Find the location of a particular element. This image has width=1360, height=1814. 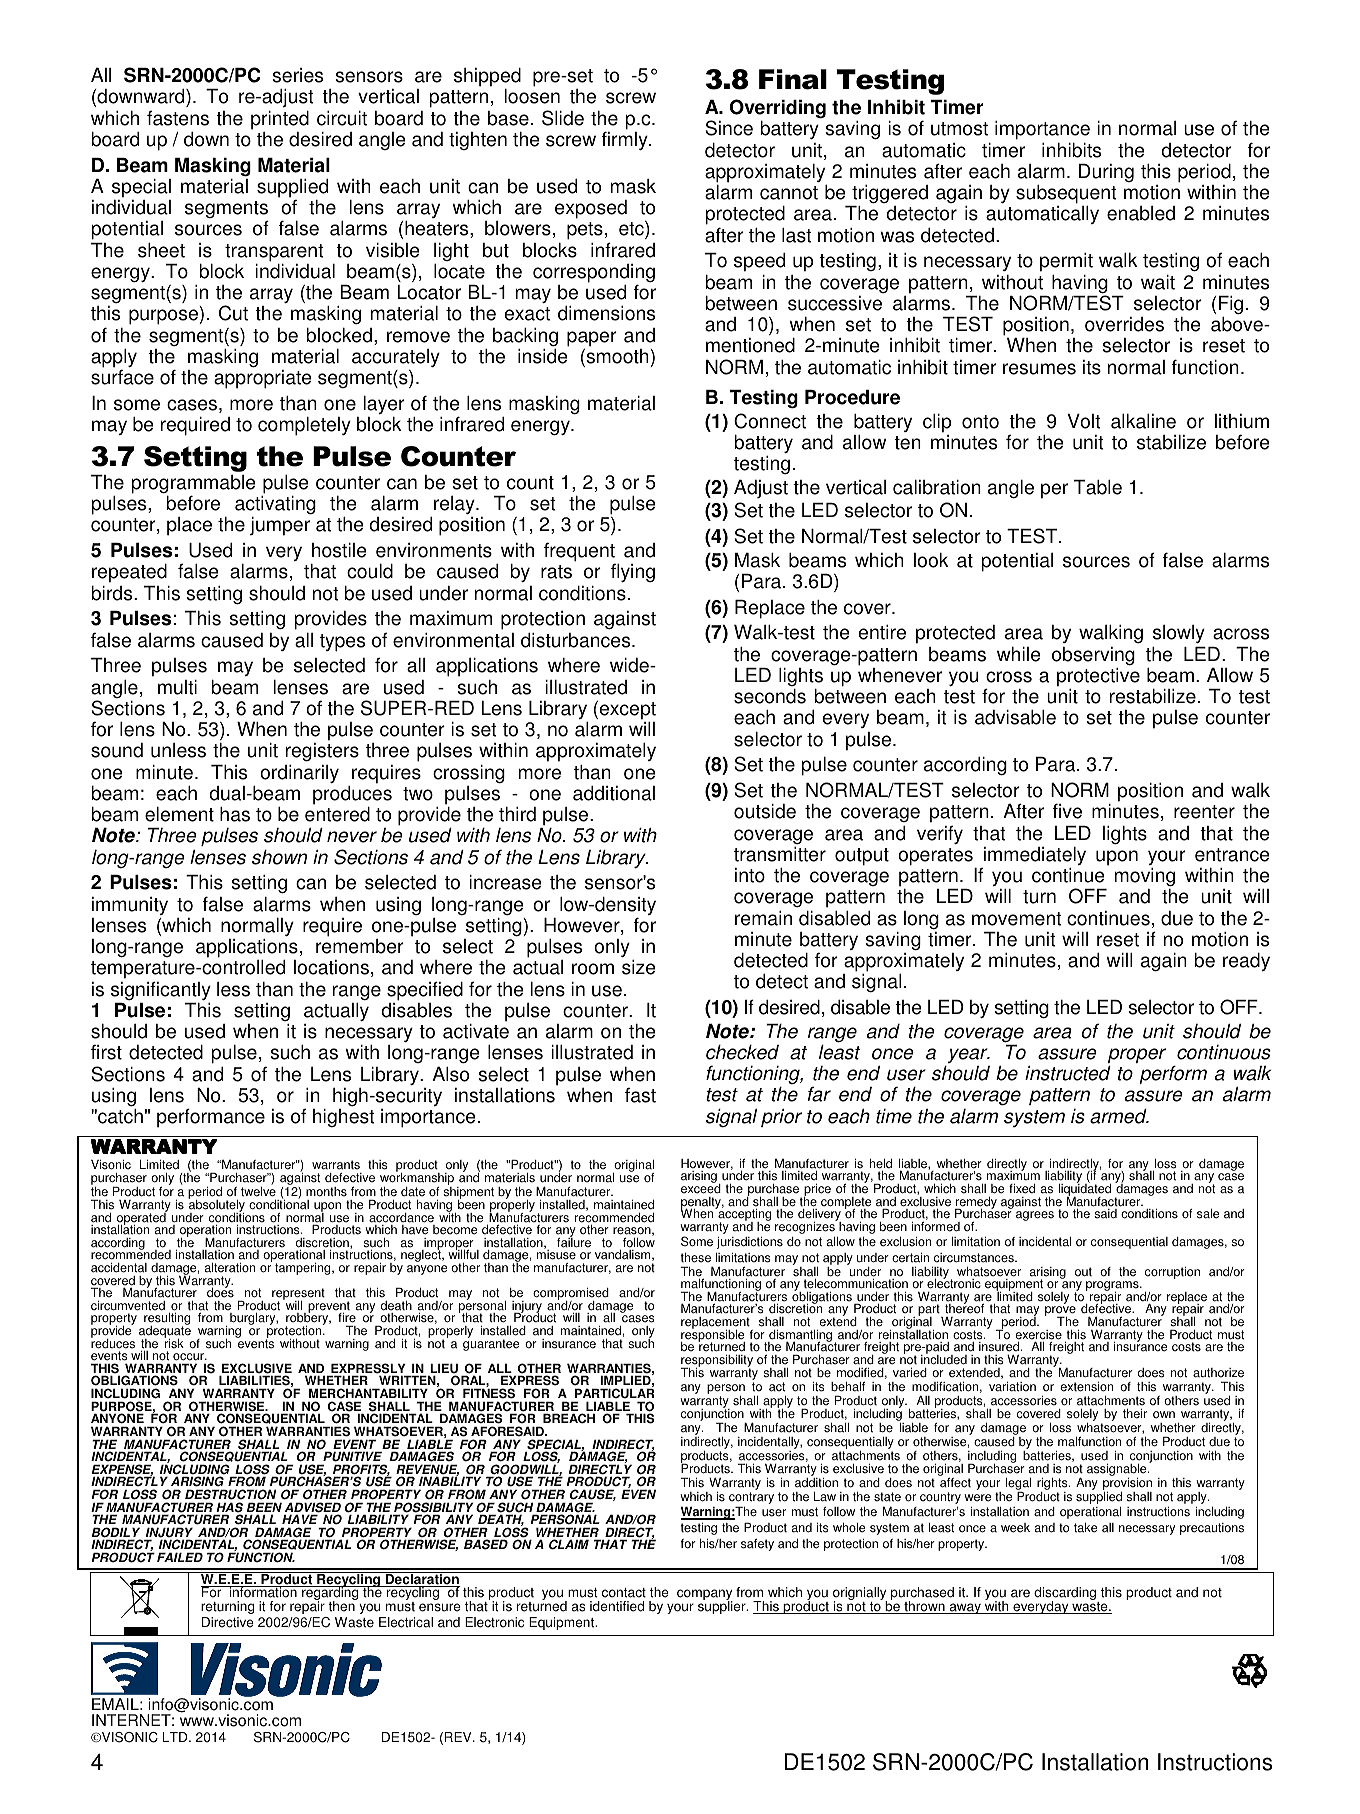

moving is located at coordinates (1145, 877).
